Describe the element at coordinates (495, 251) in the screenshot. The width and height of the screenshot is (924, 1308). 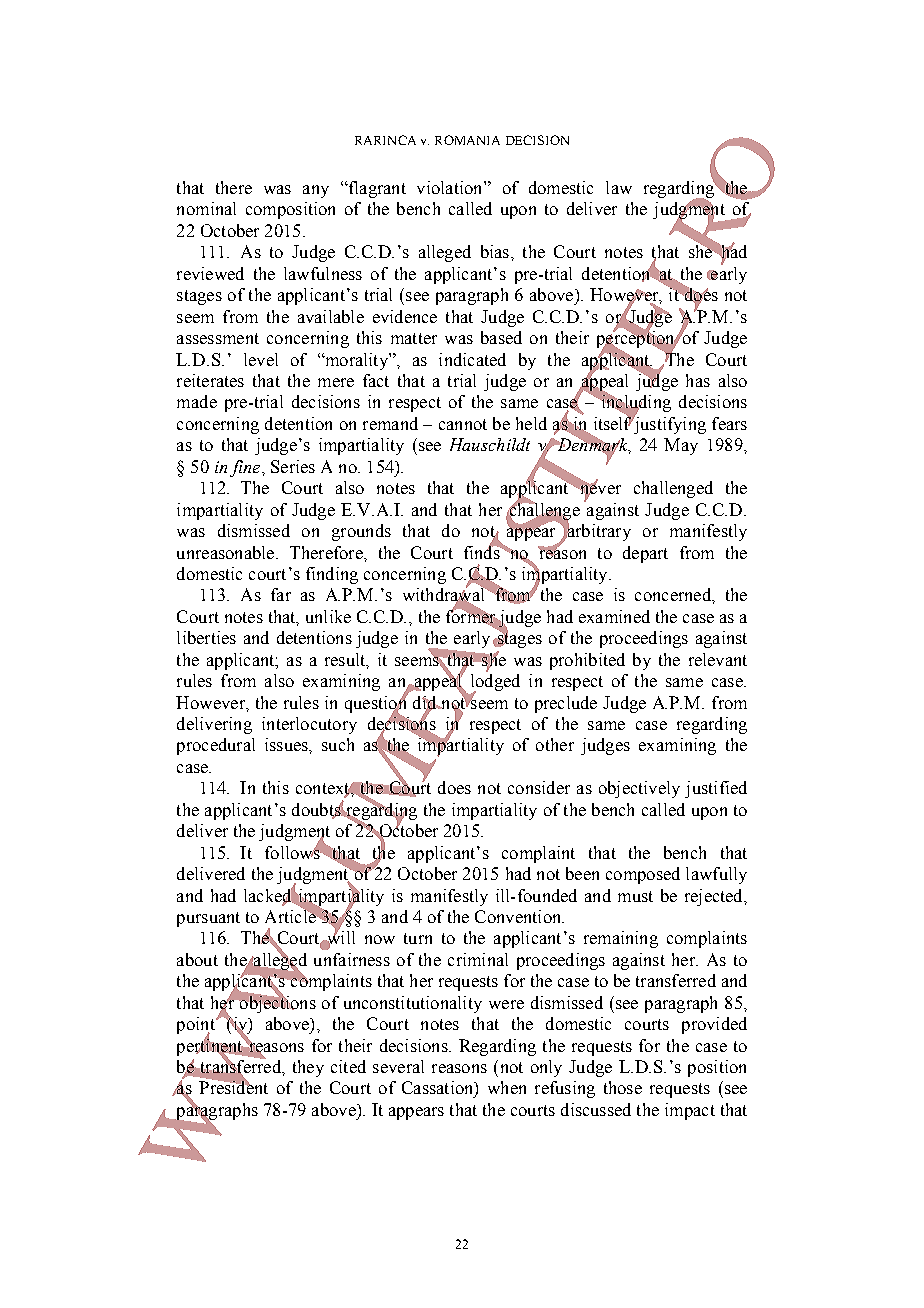
I see `bias` at that location.
